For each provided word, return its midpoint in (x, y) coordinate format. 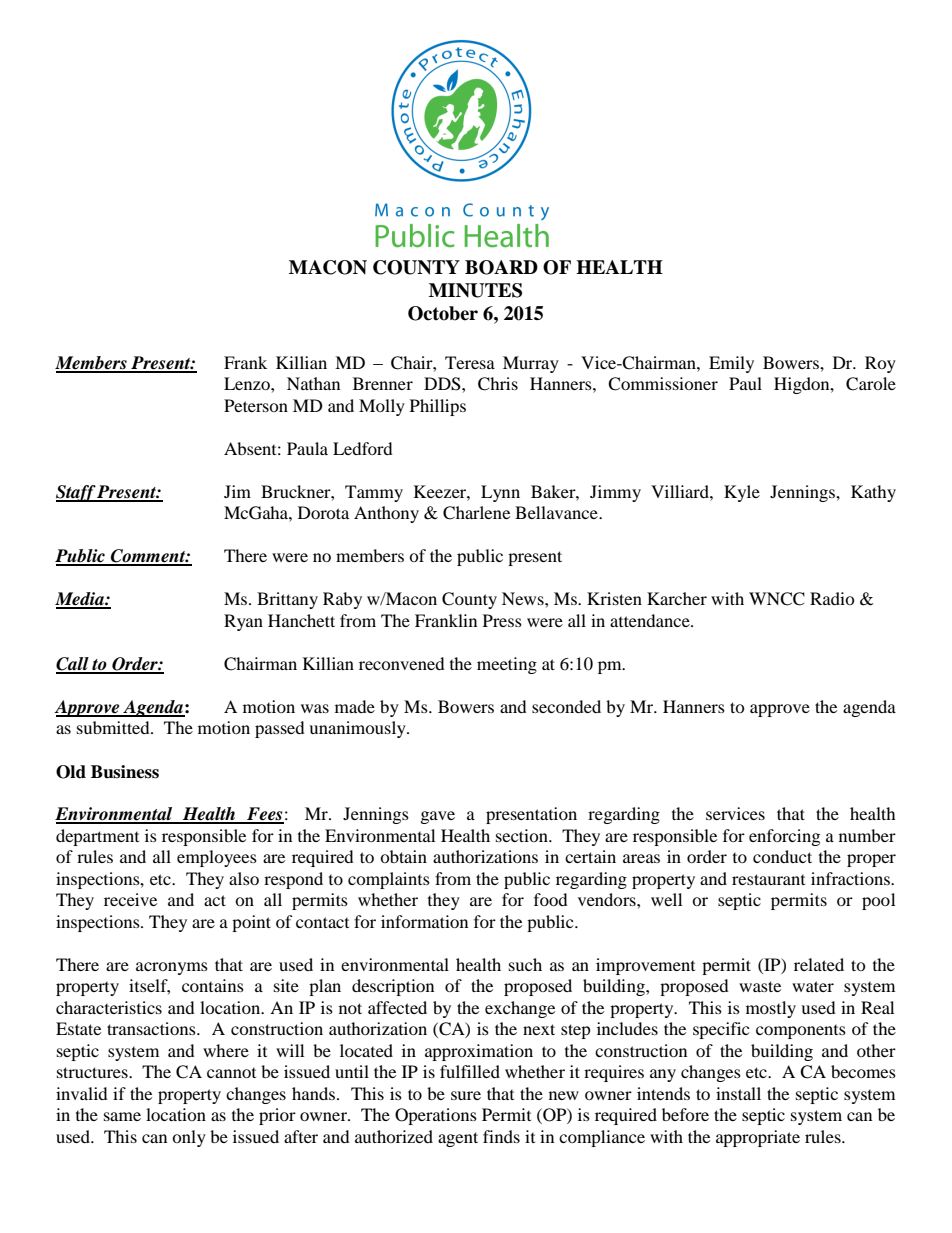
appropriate (758, 1138)
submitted (114, 727)
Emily (731, 364)
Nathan (313, 383)
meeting (507, 665)
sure (466, 1095)
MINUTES (475, 290)
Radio (832, 598)
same (122, 1116)
